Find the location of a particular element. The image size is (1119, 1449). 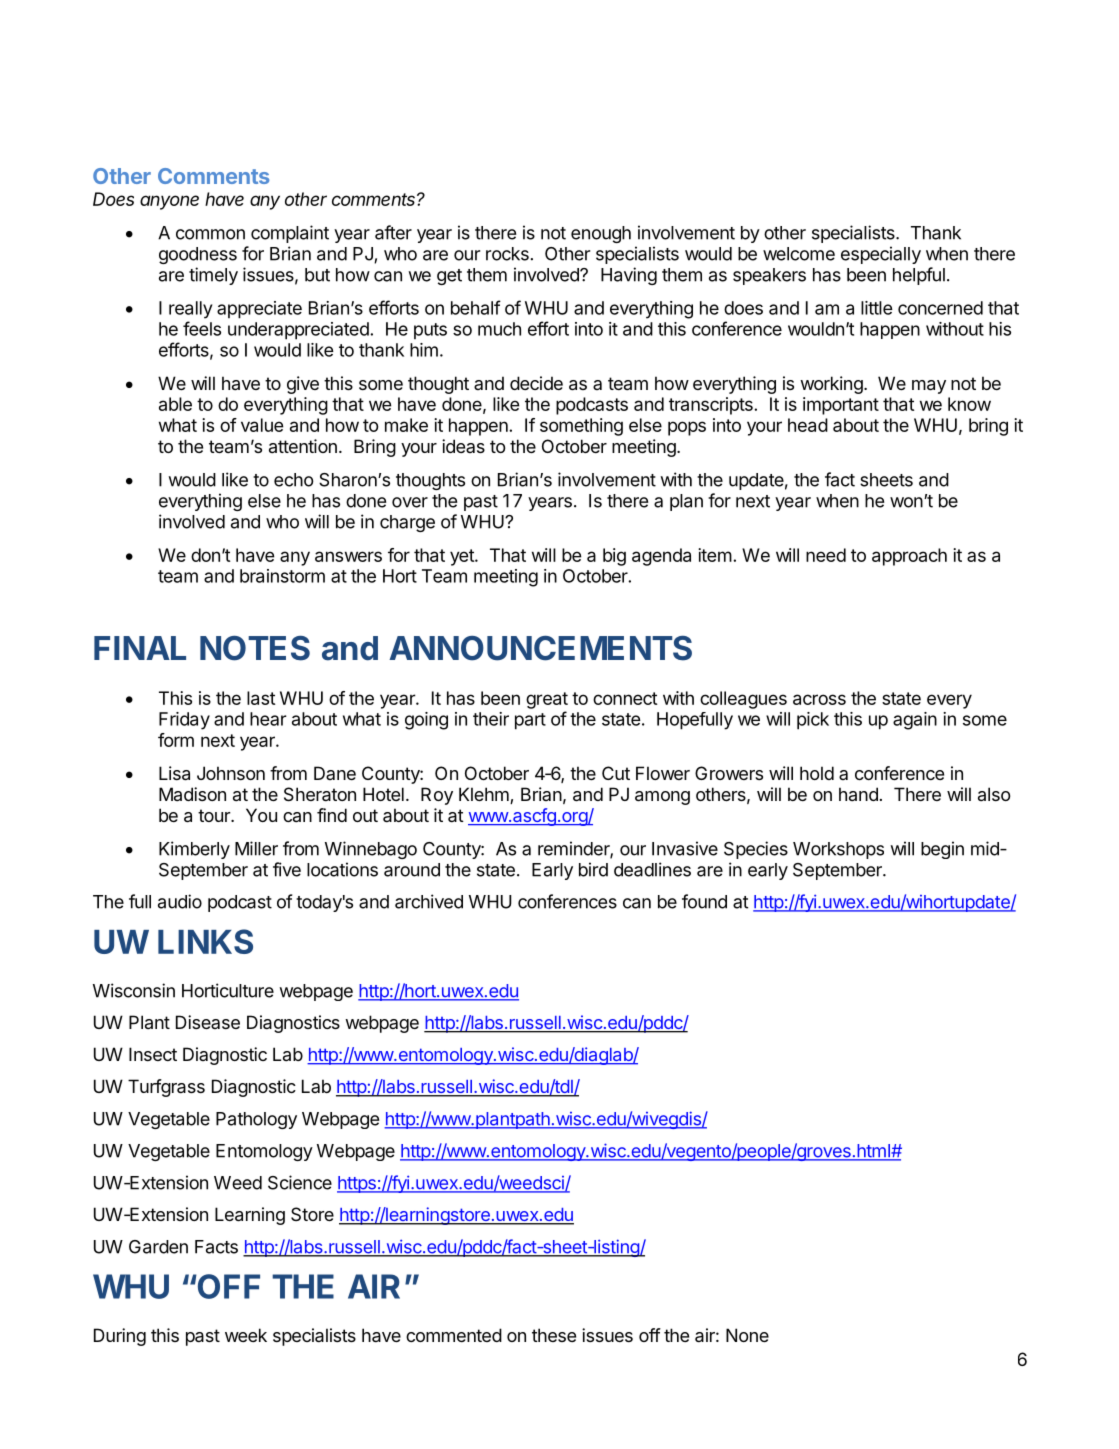

week is located at coordinates (246, 1335).
